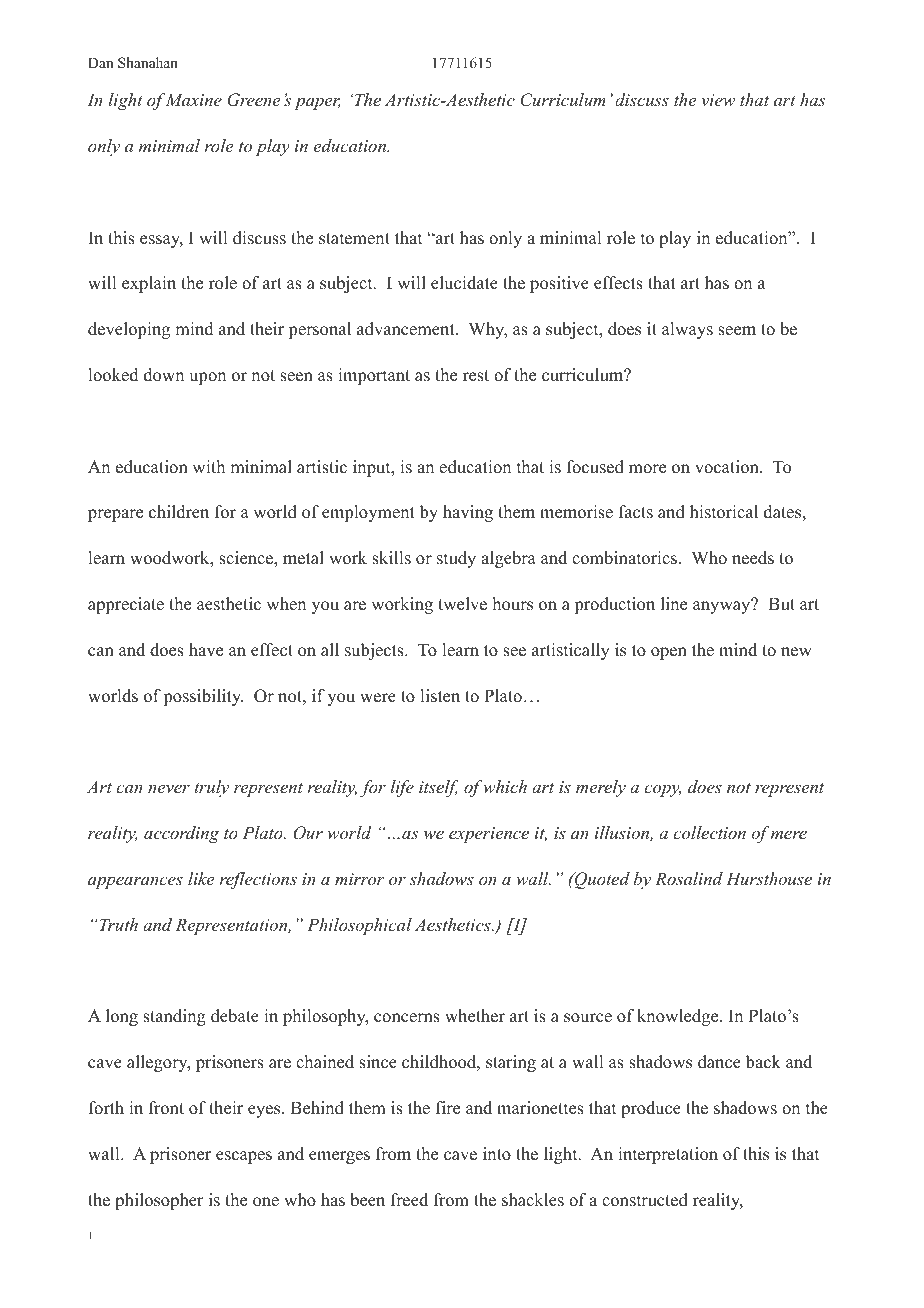  What do you see at coordinates (159, 1201) in the image?
I see `philosopher` at bounding box center [159, 1201].
